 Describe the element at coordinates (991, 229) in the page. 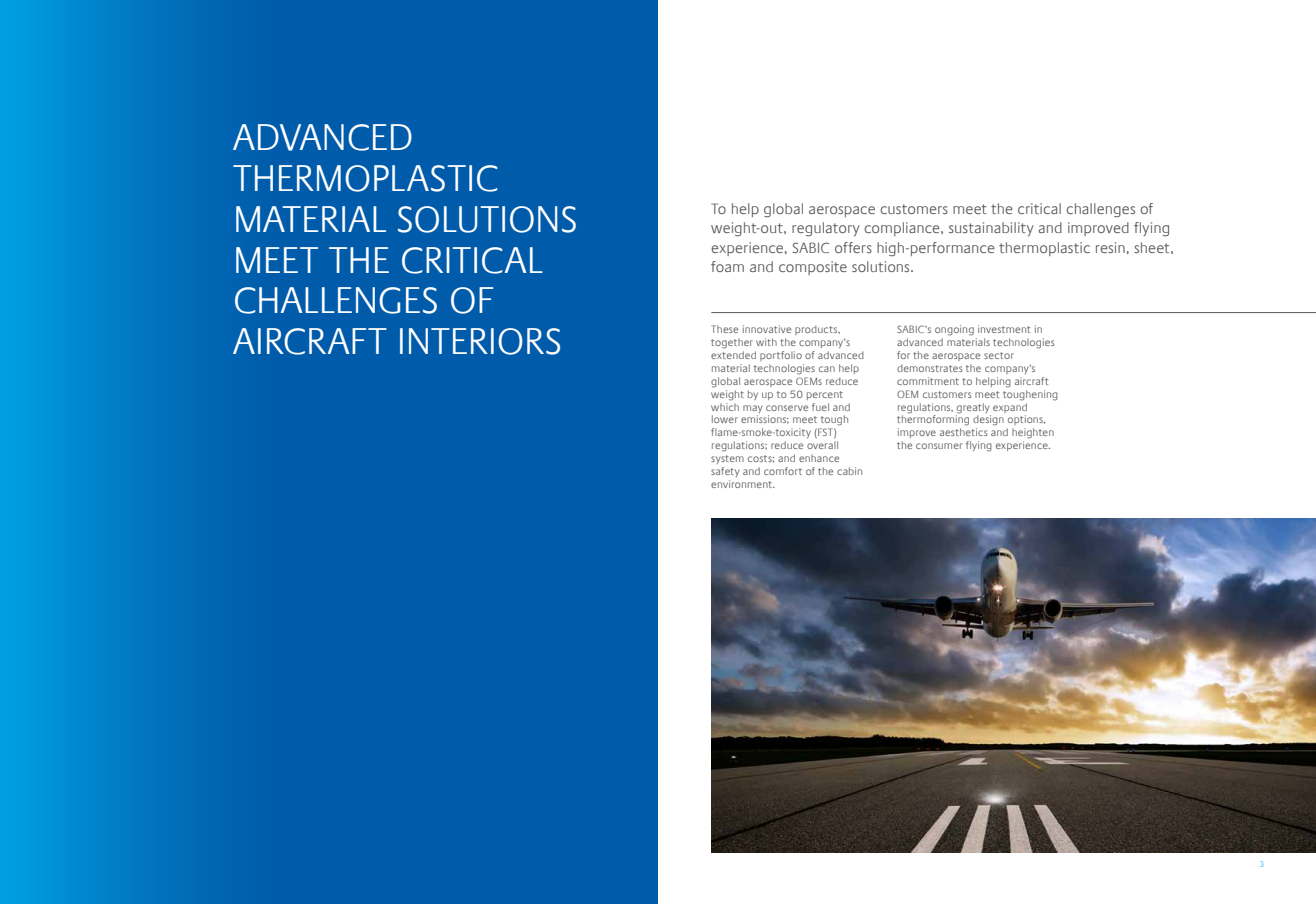

I see `sustainability` at that location.
